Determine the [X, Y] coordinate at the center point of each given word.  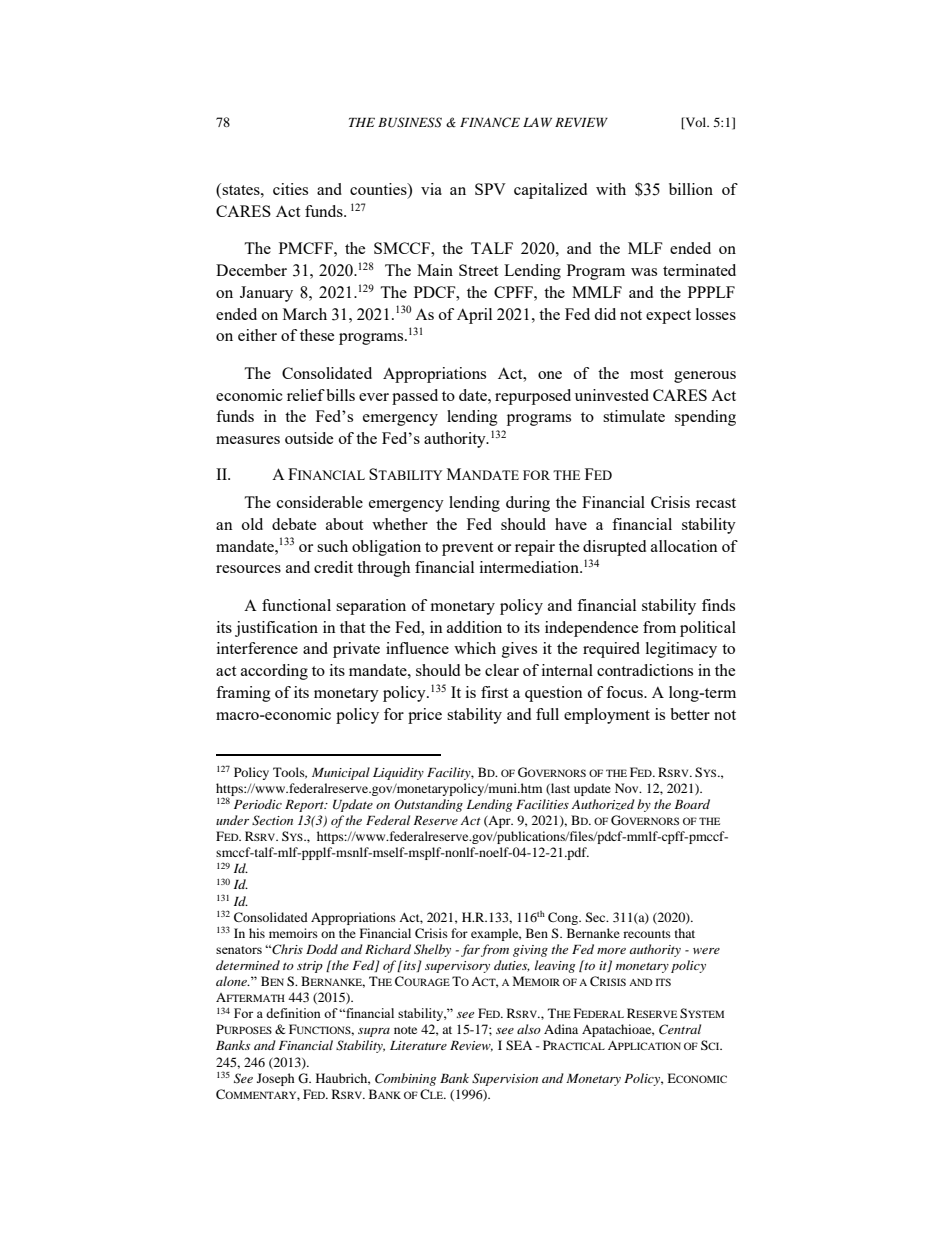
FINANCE [490, 122]
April [474, 316]
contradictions [645, 670]
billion [691, 189]
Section [272, 820]
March [305, 314]
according [274, 672]
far [470, 950]
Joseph [276, 1079]
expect [668, 317]
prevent [467, 549]
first [494, 692]
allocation [684, 546]
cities [290, 189]
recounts [647, 934]
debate [294, 524]
